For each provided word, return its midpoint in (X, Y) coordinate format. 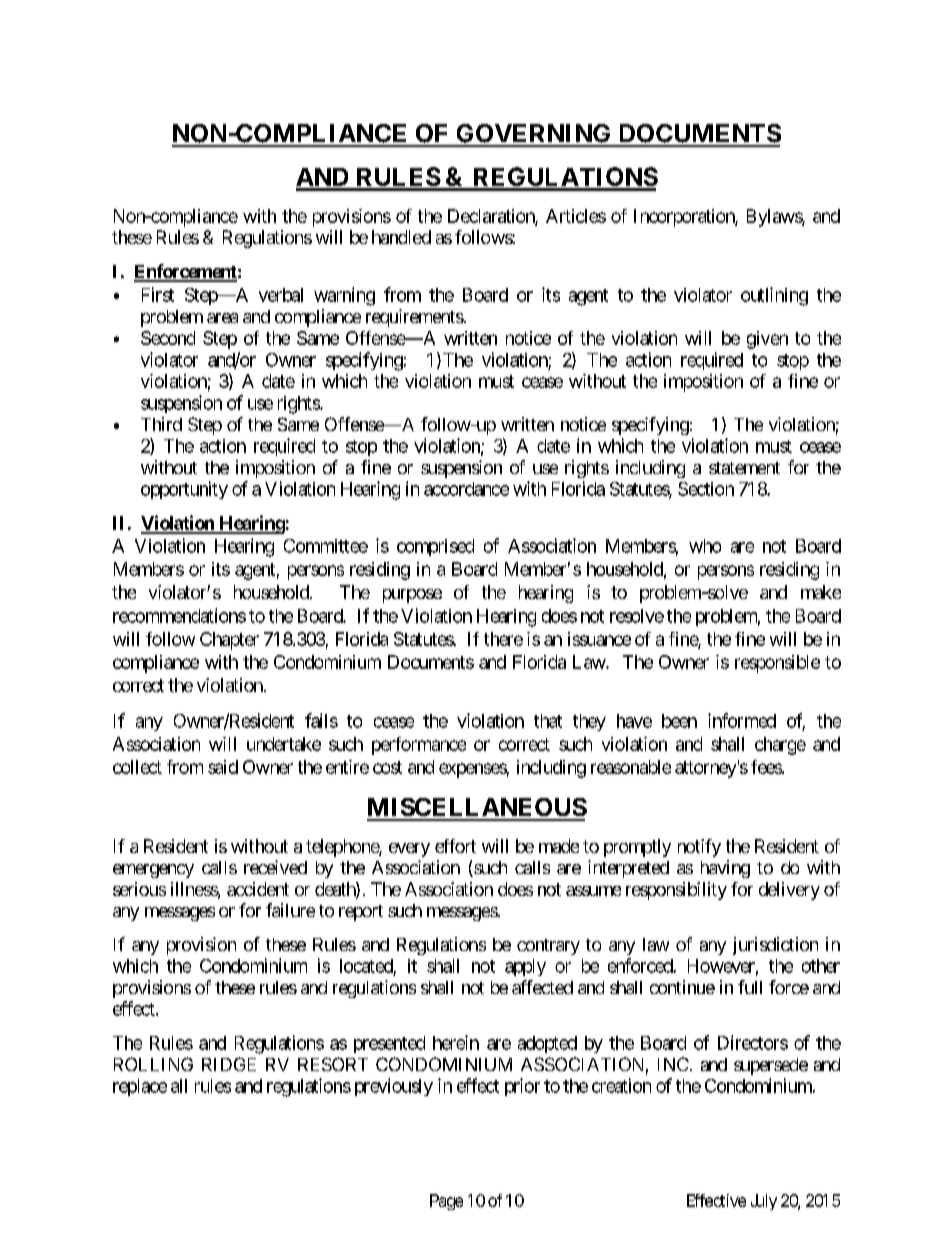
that (548, 721)
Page (446, 1202)
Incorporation (685, 218)
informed (742, 720)
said (223, 767)
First (158, 294)
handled (401, 237)
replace (140, 1087)
